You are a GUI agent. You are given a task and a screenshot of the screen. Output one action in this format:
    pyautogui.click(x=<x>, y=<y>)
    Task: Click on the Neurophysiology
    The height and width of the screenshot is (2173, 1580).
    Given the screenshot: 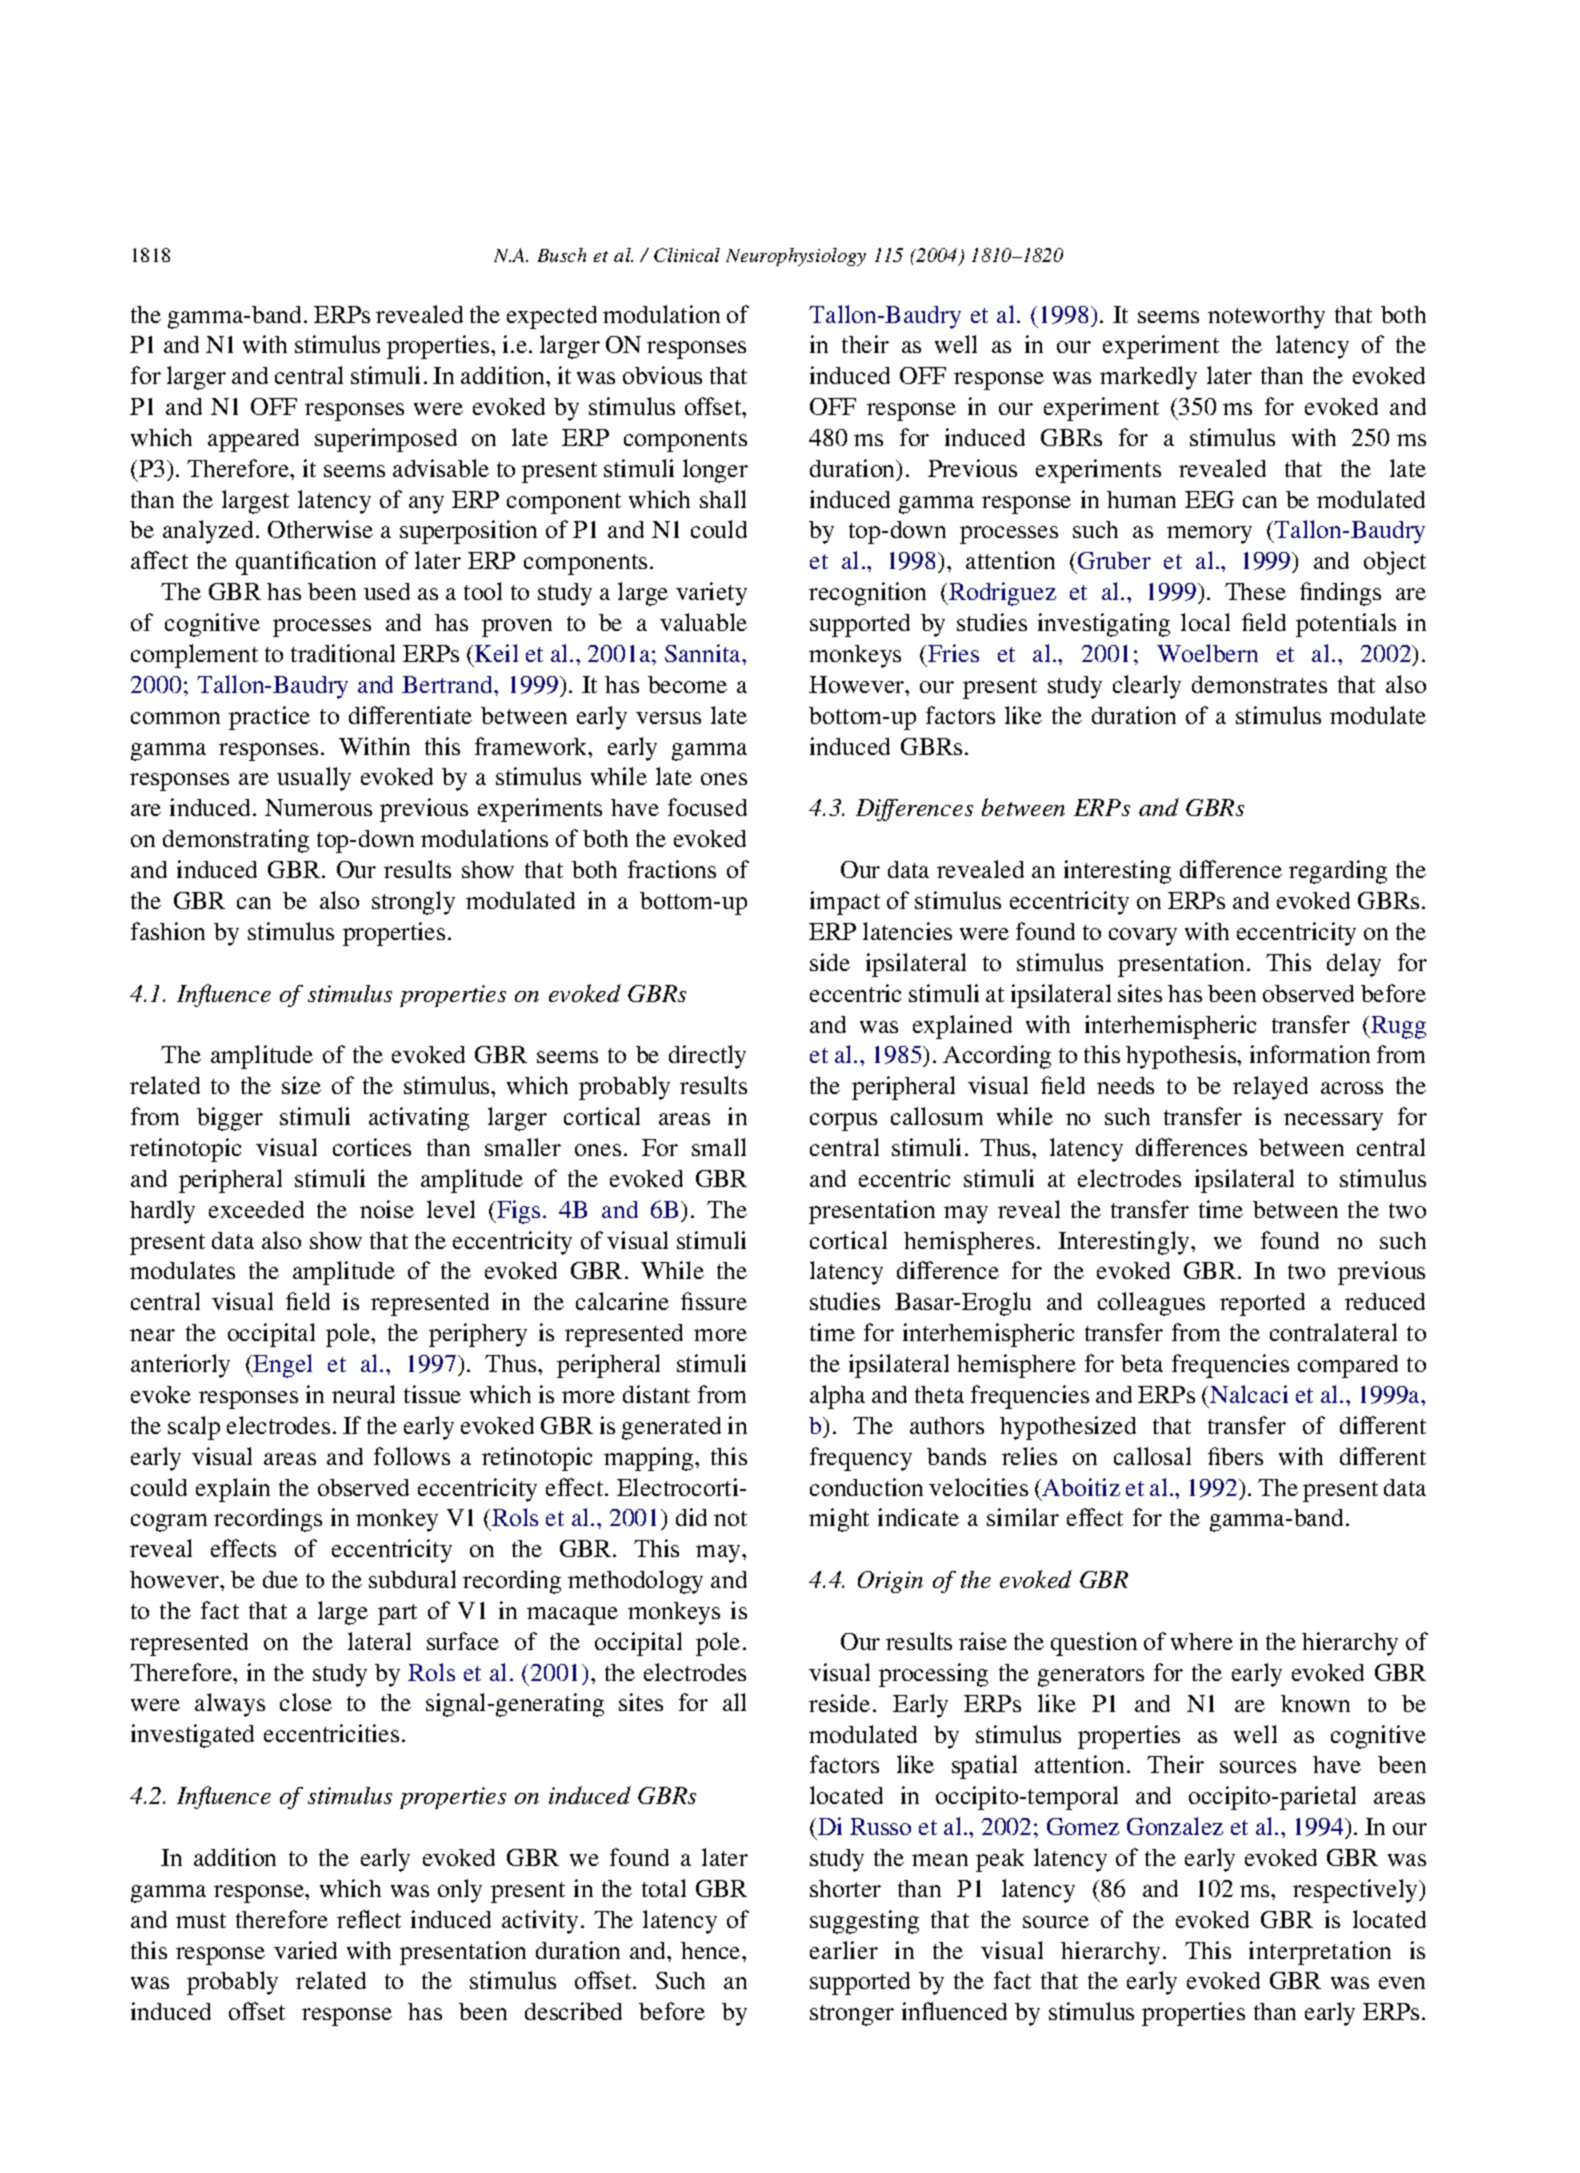 What is the action you would take?
    pyautogui.click(x=796, y=257)
